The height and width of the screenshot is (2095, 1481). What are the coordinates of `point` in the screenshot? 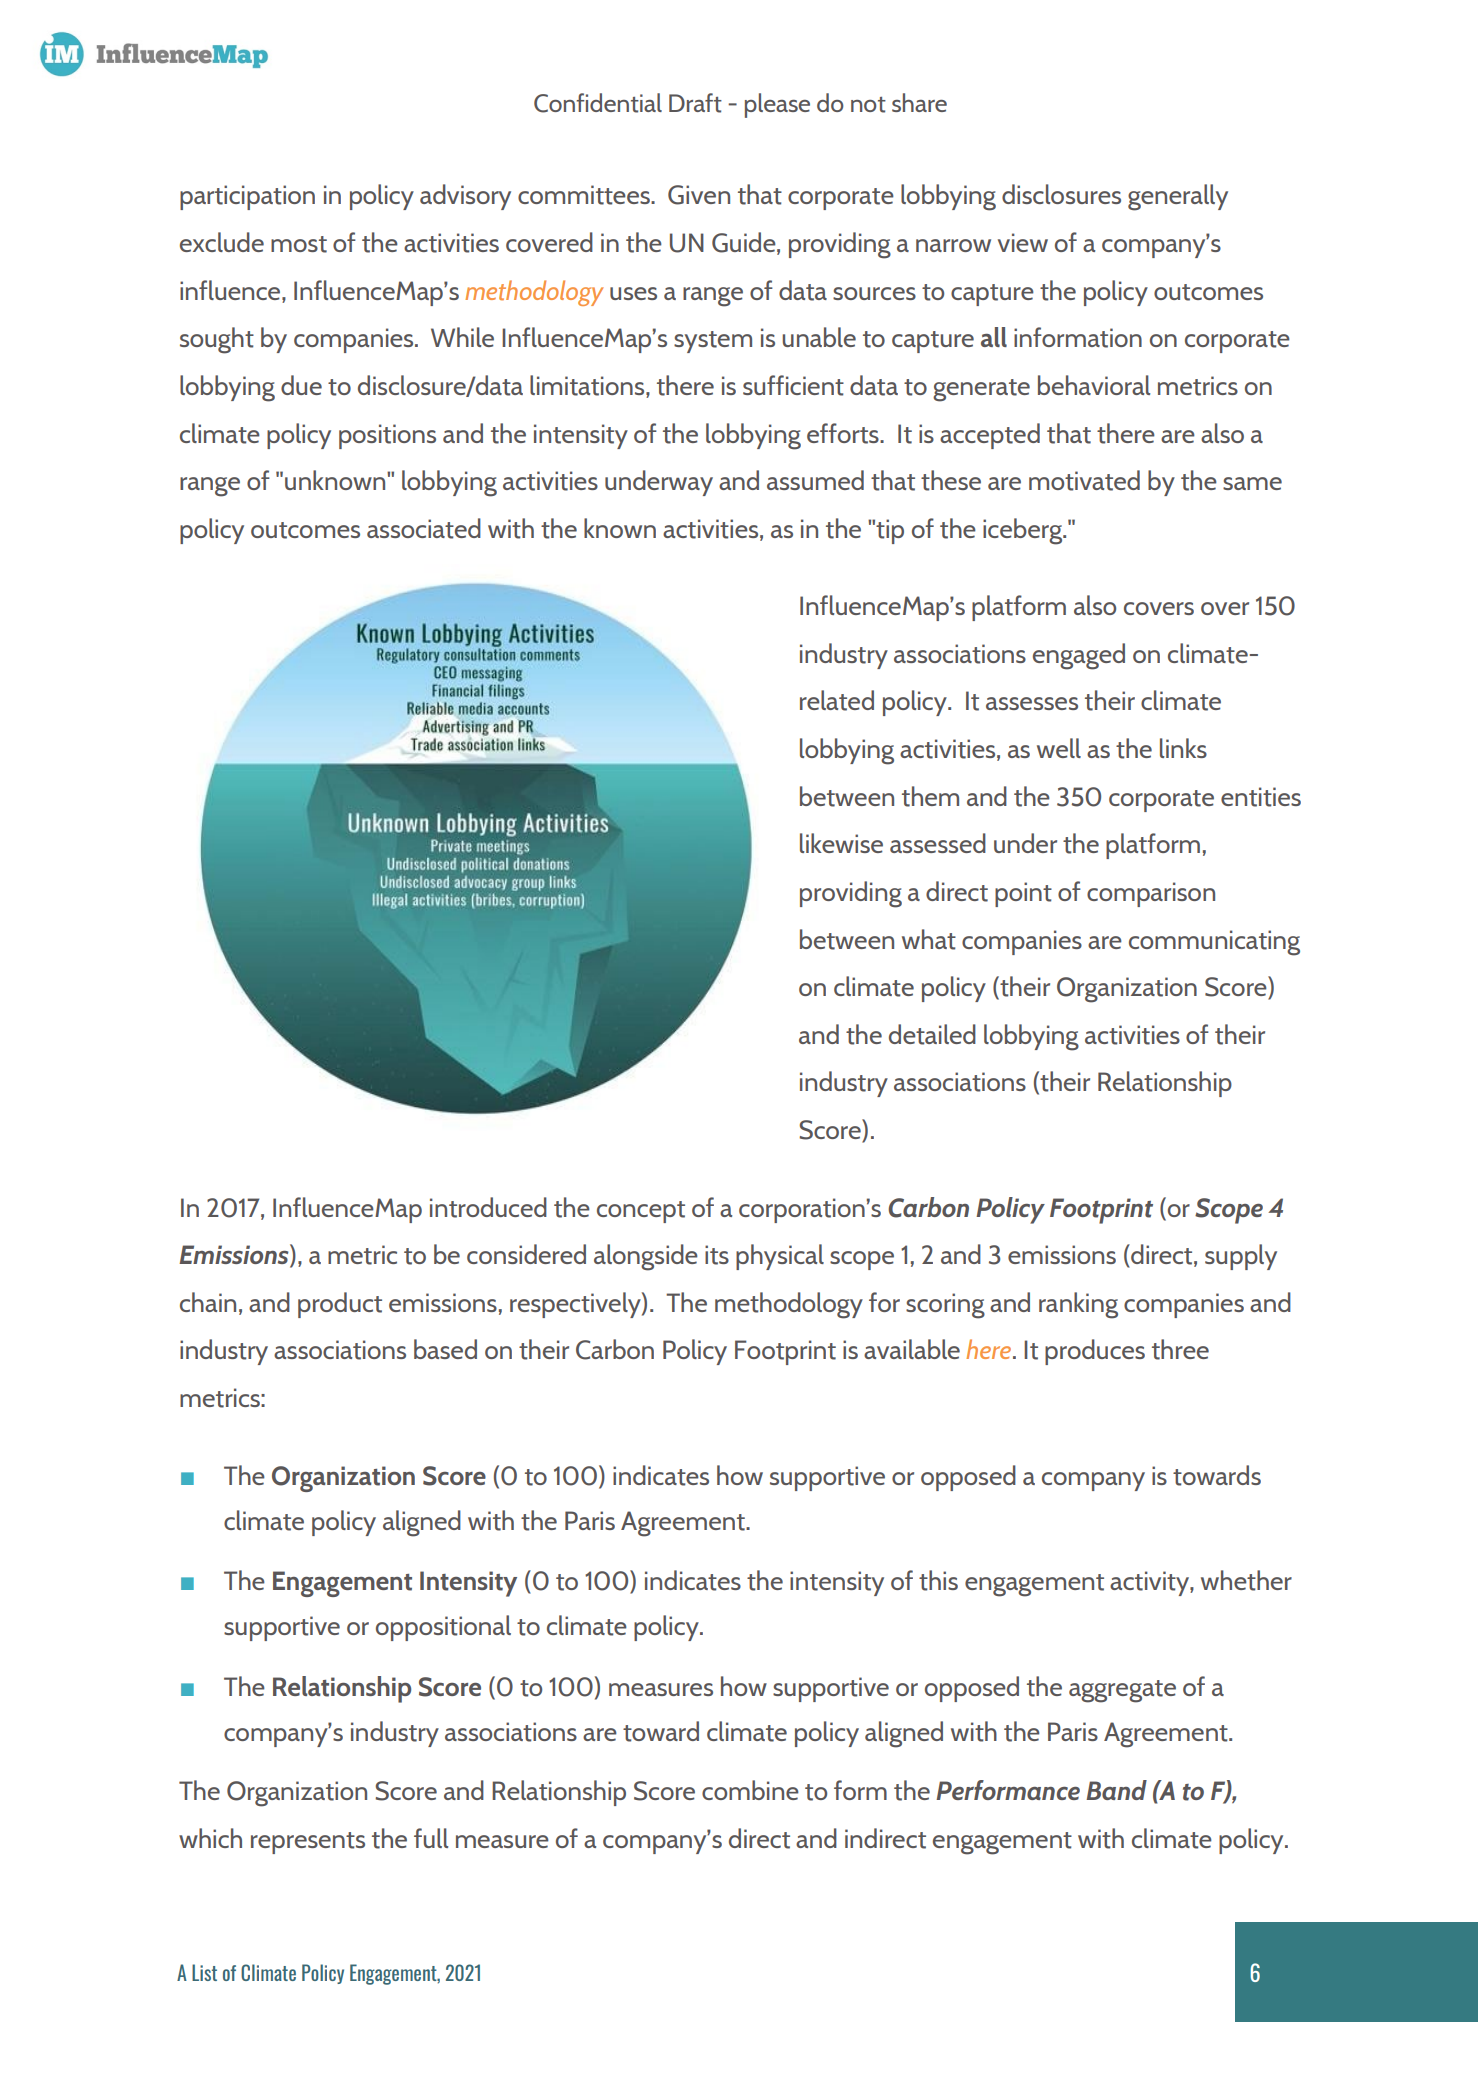 It's located at (1023, 894).
